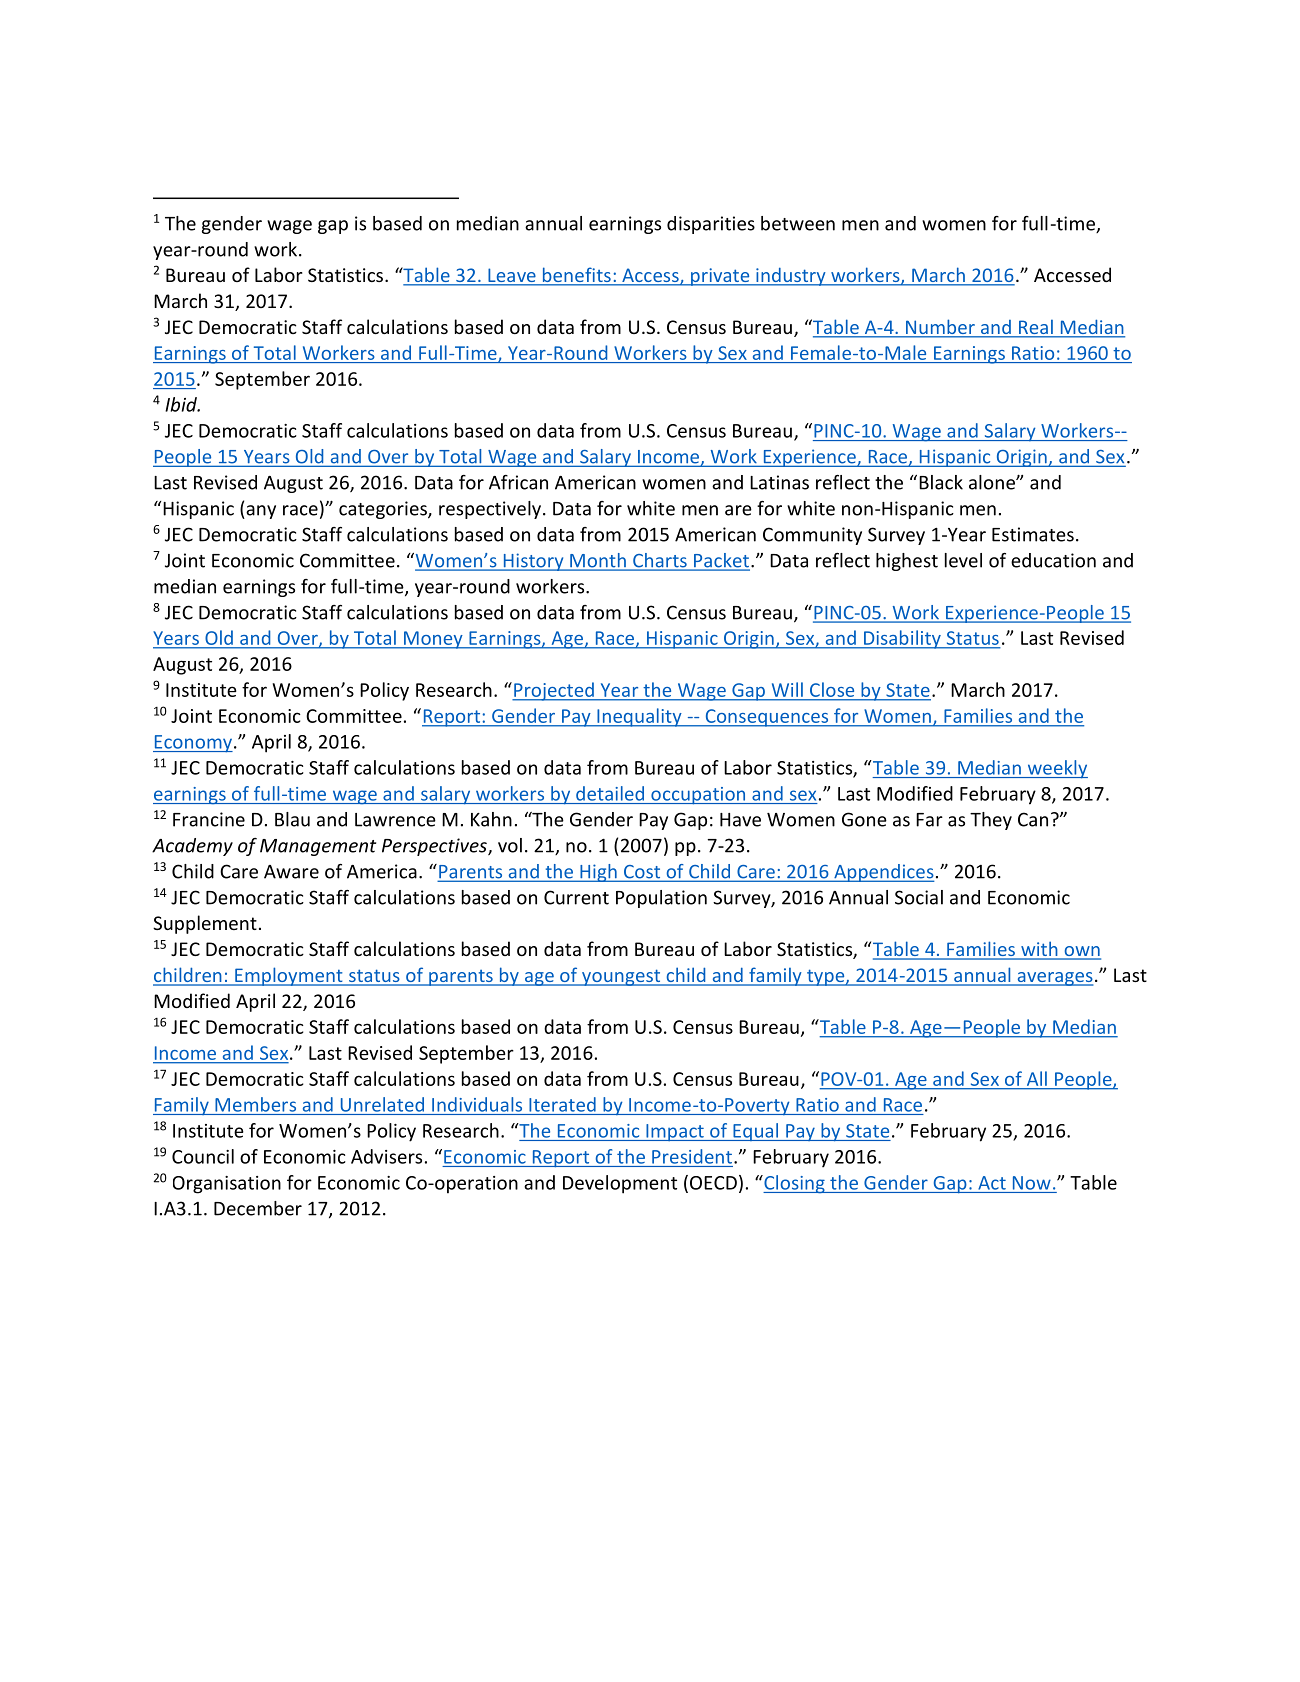 The width and height of the screenshot is (1300, 1682). Describe the element at coordinates (289, 976) in the screenshot. I see `Employment` at that location.
